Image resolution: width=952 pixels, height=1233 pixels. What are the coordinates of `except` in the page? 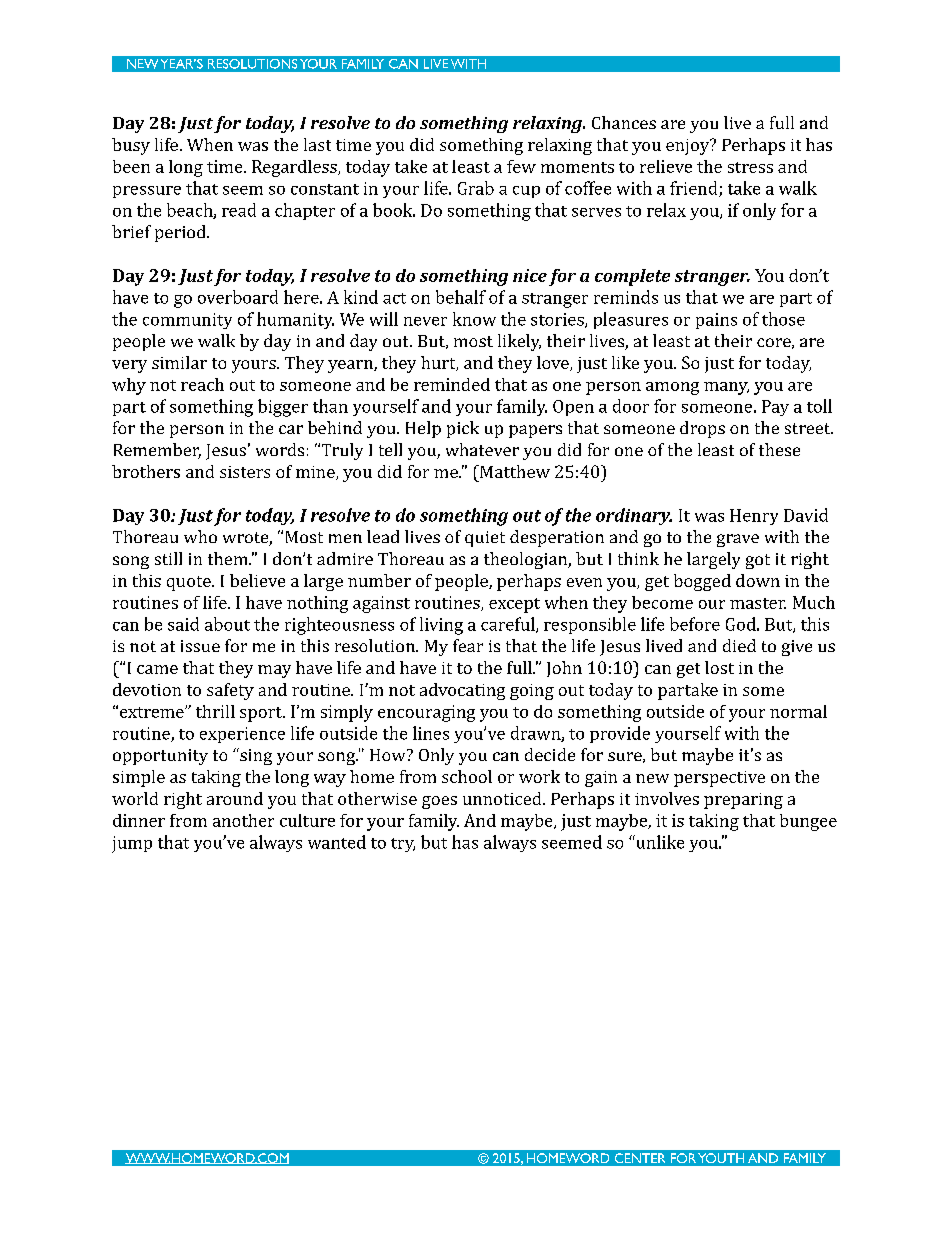 It's located at (514, 605).
